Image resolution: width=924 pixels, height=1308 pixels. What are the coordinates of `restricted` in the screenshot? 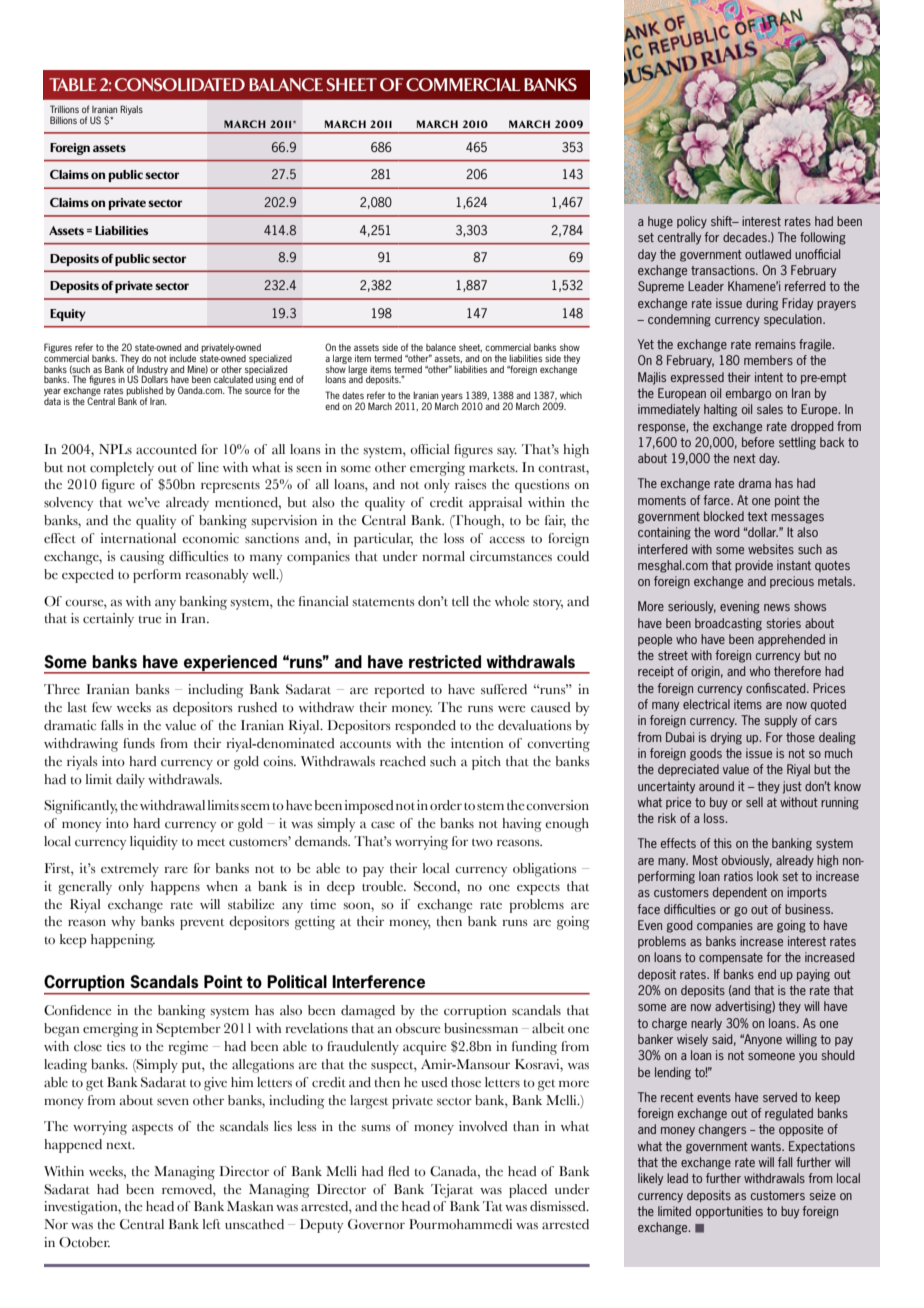 It's located at (445, 661).
